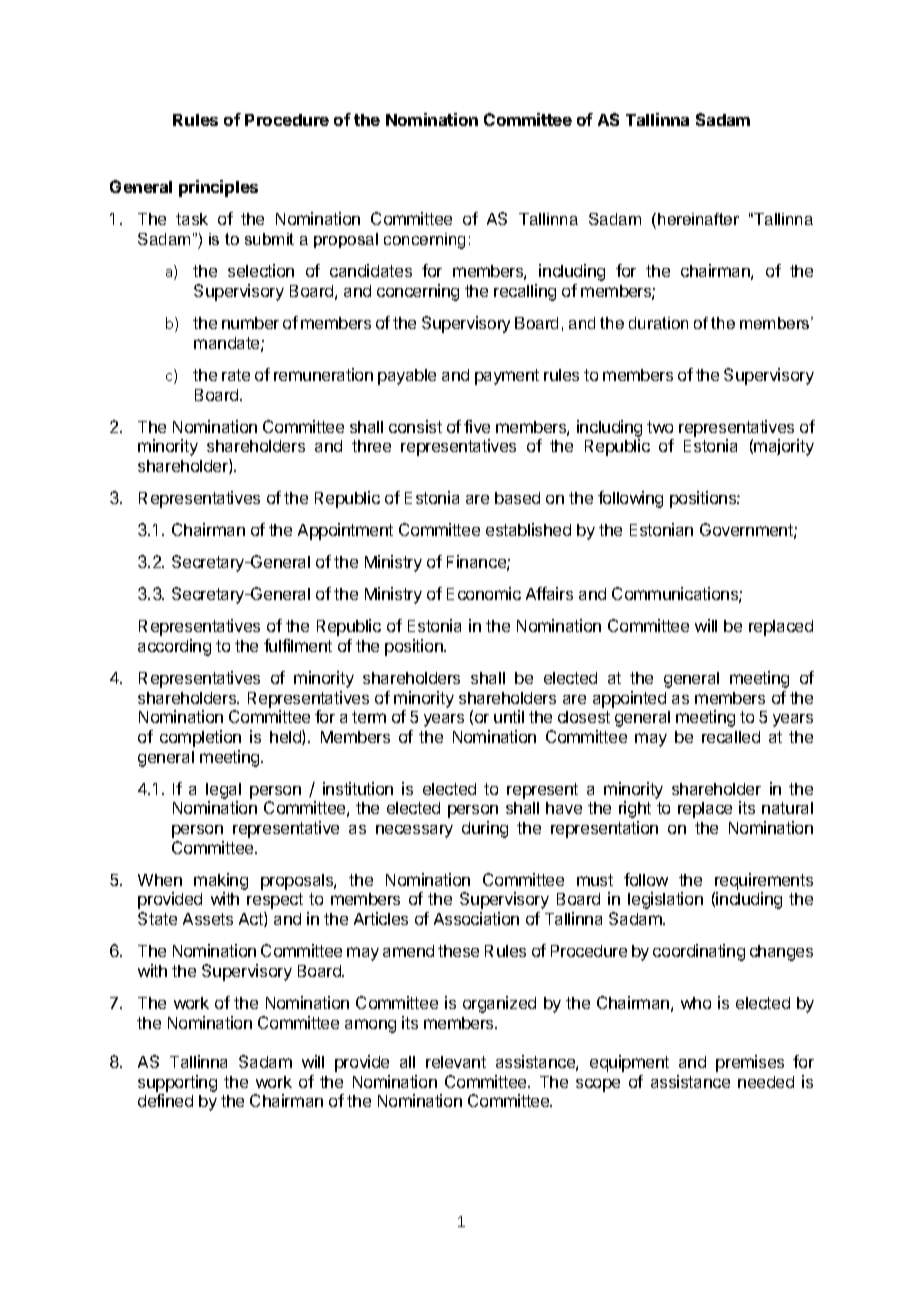  What do you see at coordinates (223, 792) in the image?
I see `legal` at bounding box center [223, 792].
